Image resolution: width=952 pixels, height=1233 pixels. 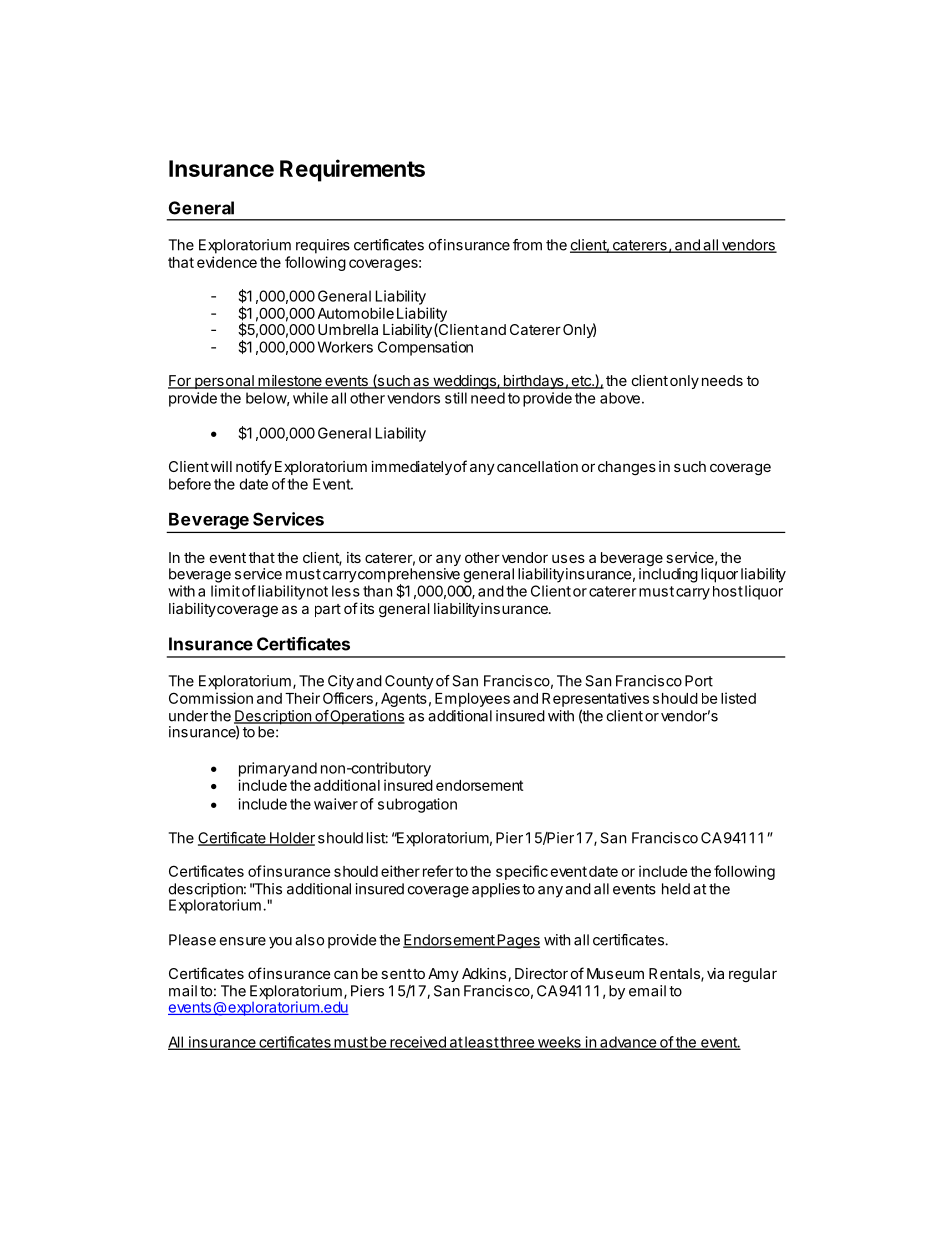 I want to click on ensure, so click(x=243, y=941).
